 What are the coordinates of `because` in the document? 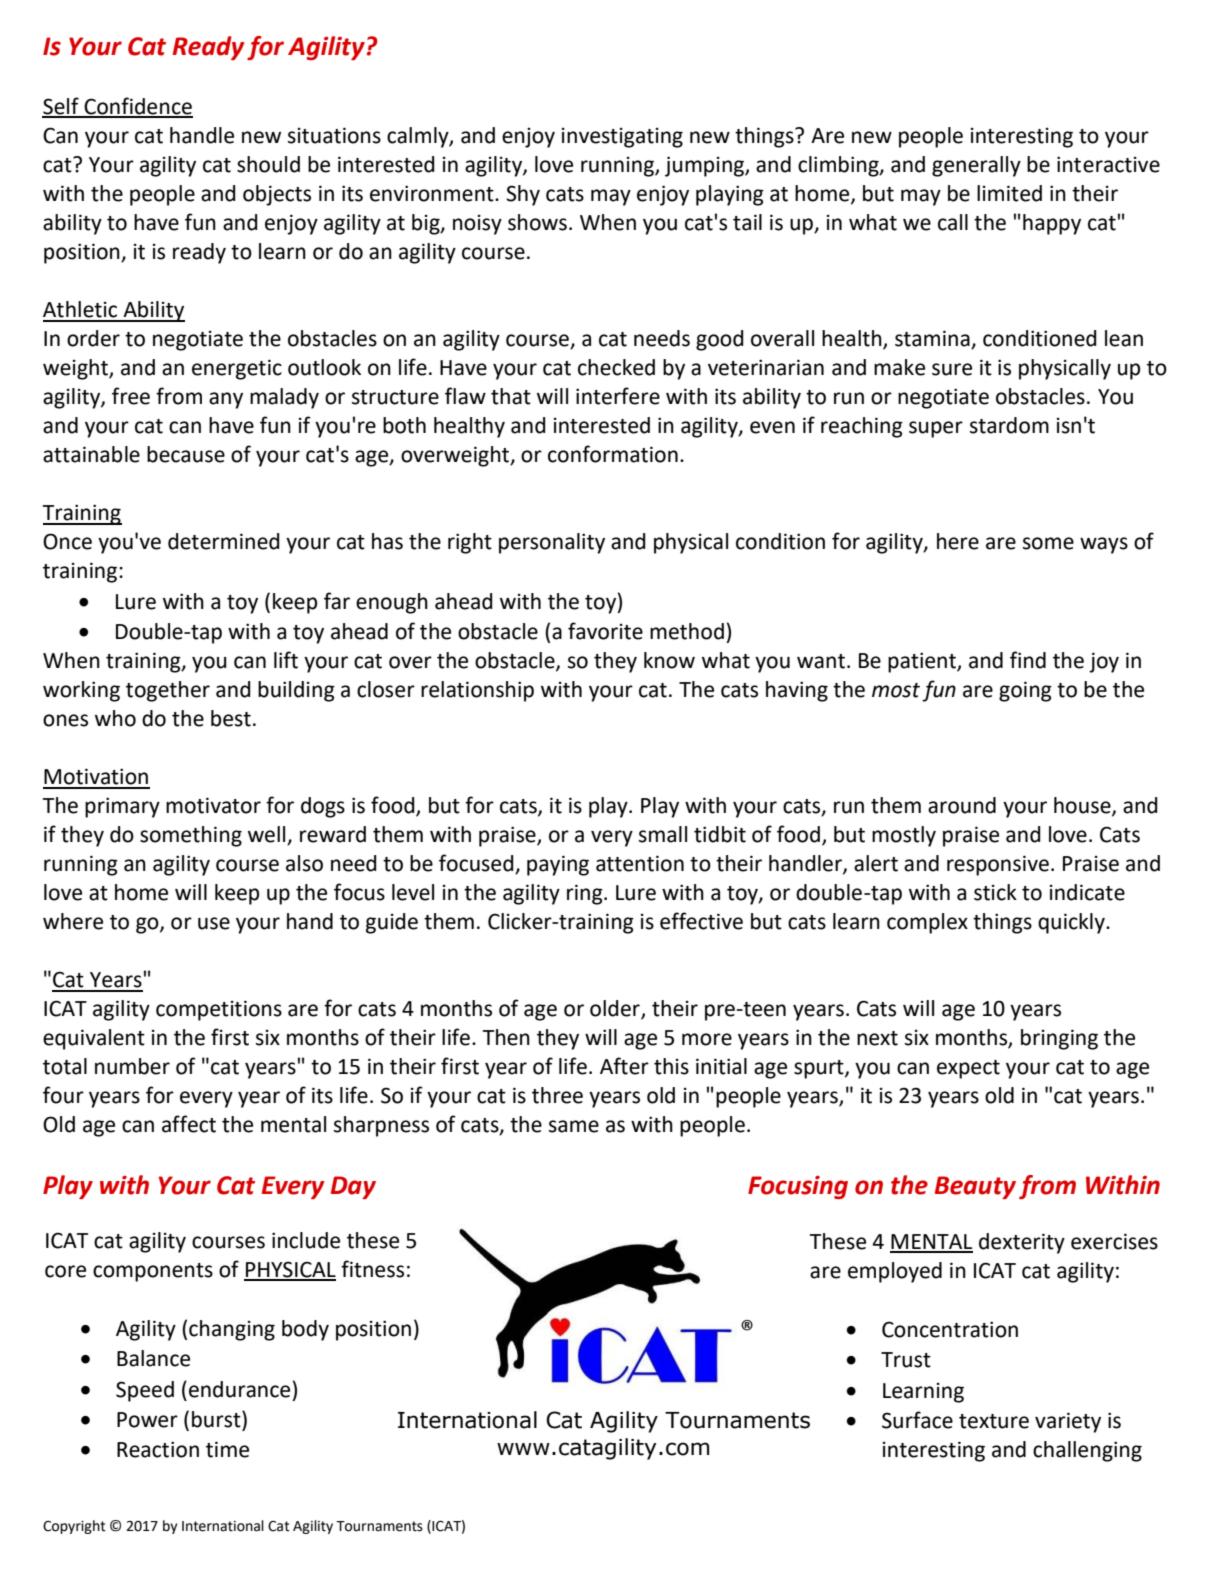 It's located at (186, 454).
